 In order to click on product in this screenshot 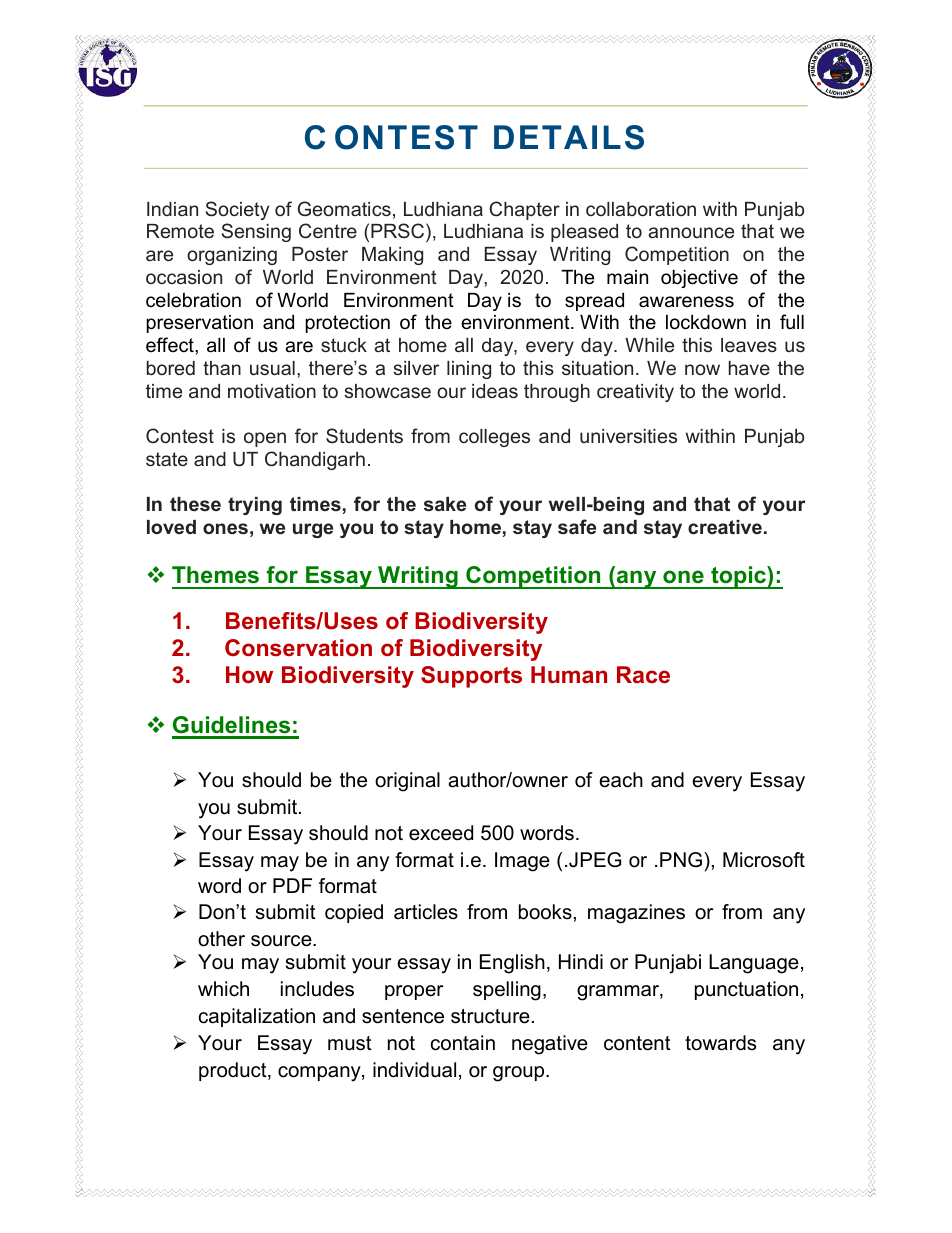, I will do `click(234, 1071)`.
